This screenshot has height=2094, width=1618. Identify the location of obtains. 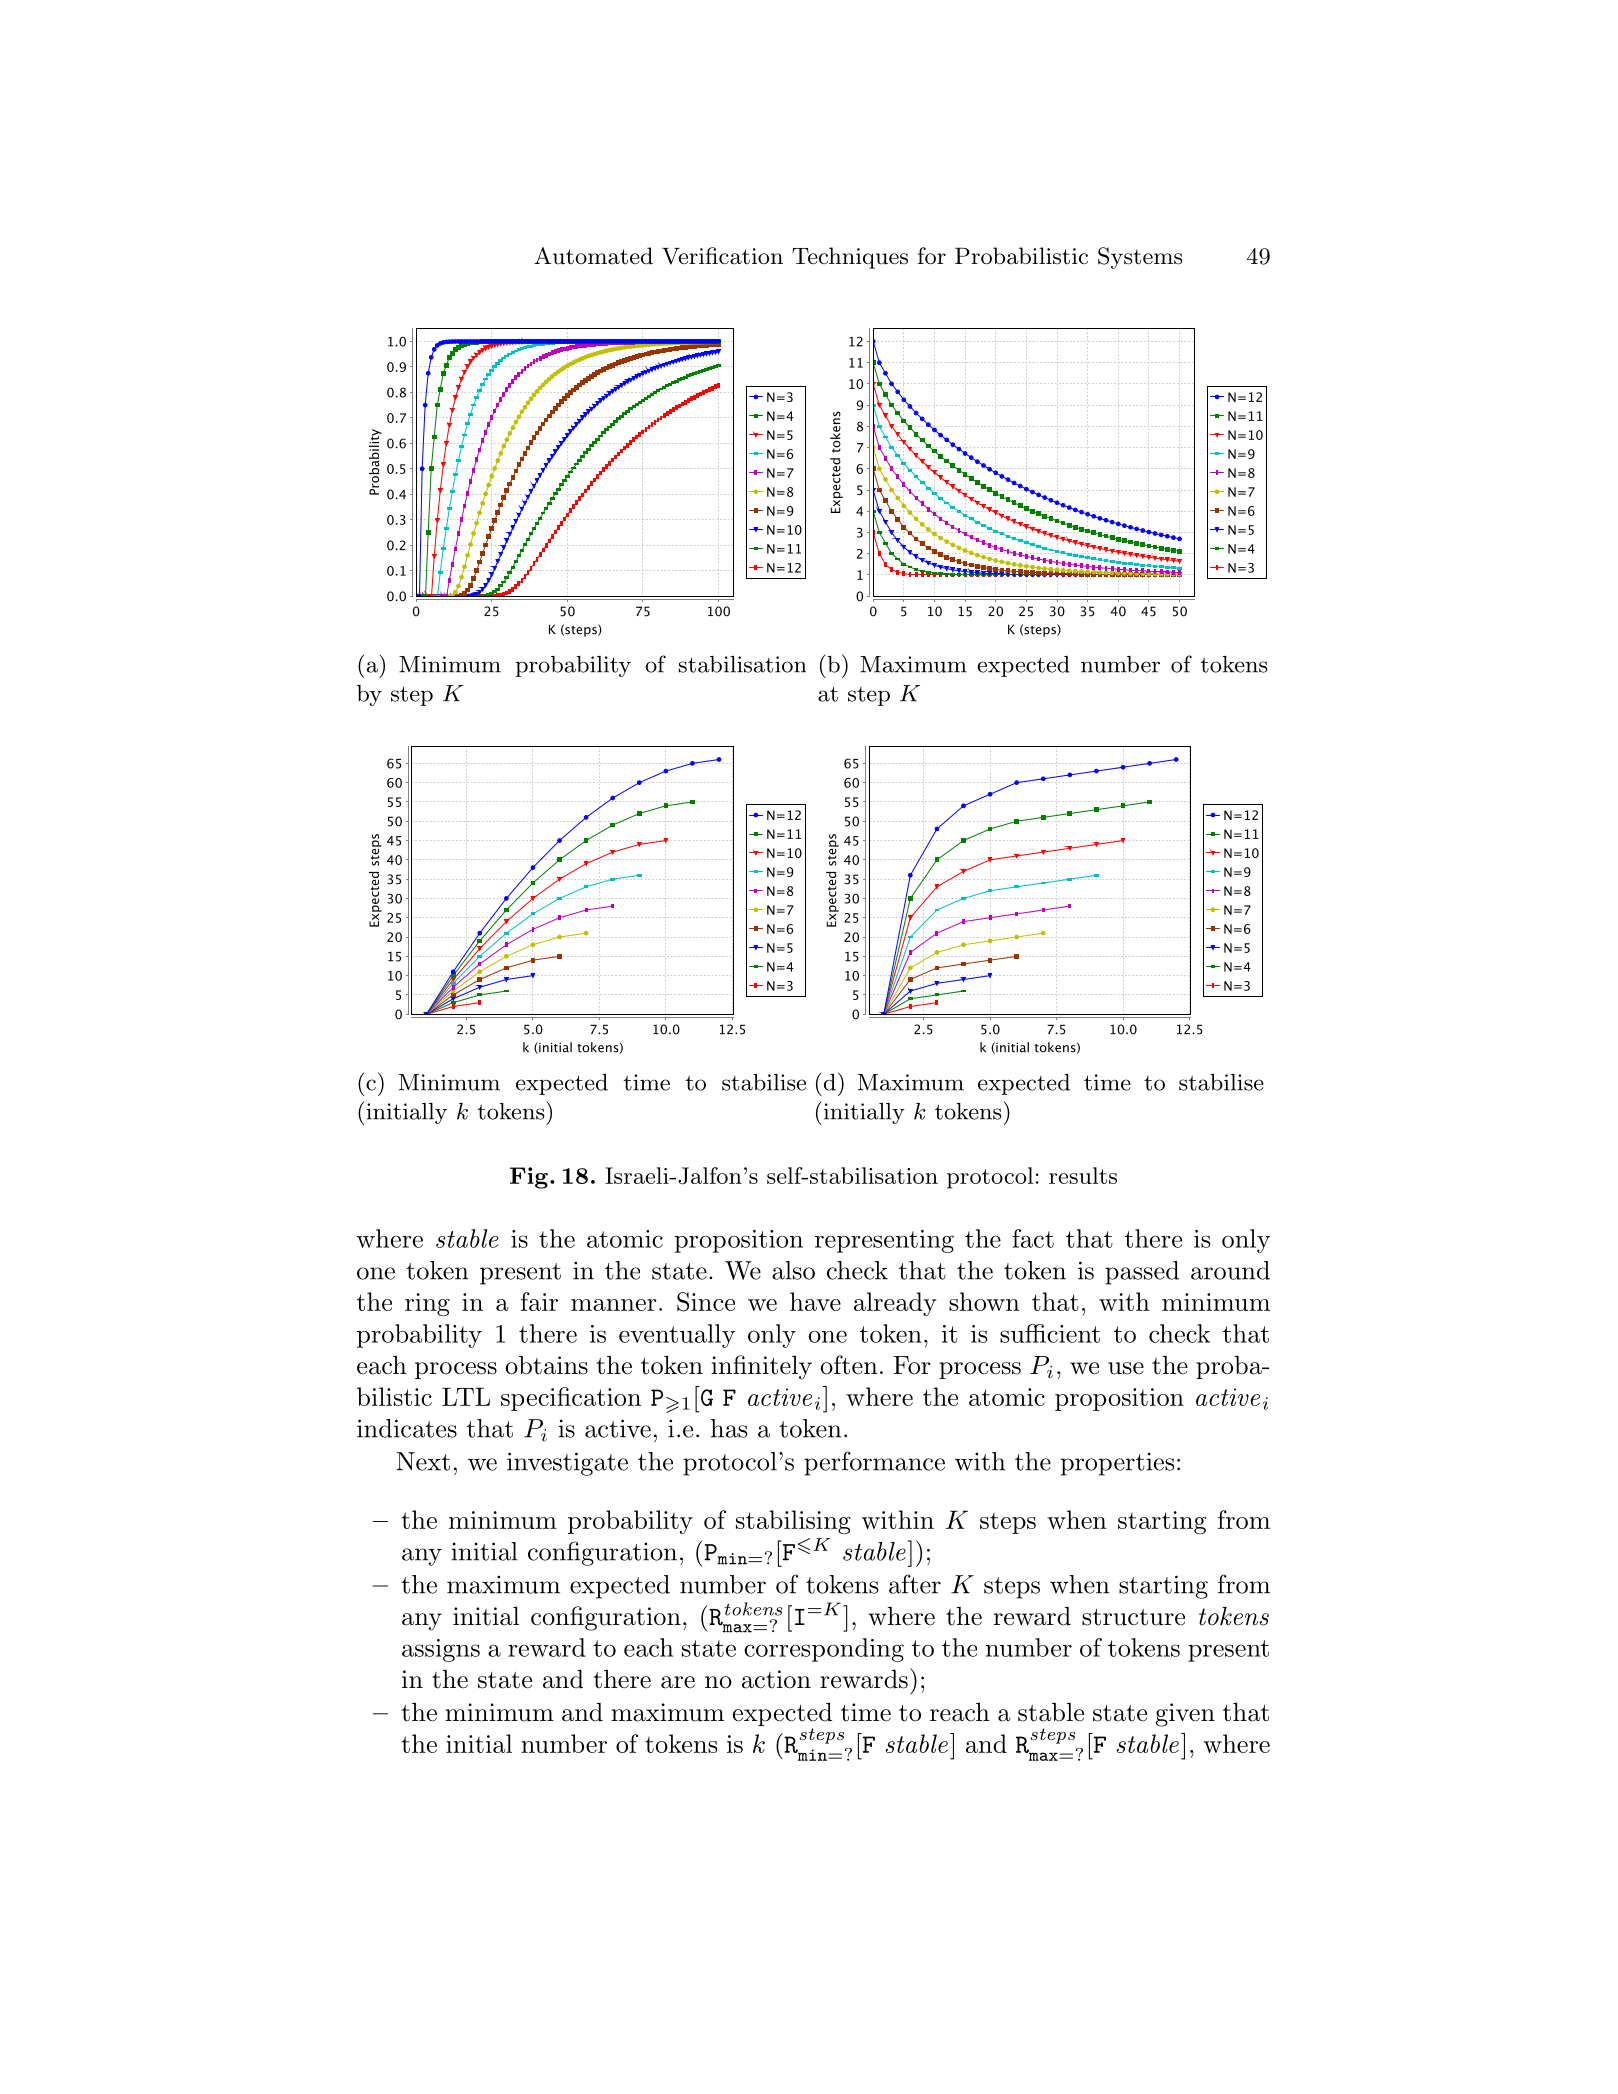
(546, 1365).
